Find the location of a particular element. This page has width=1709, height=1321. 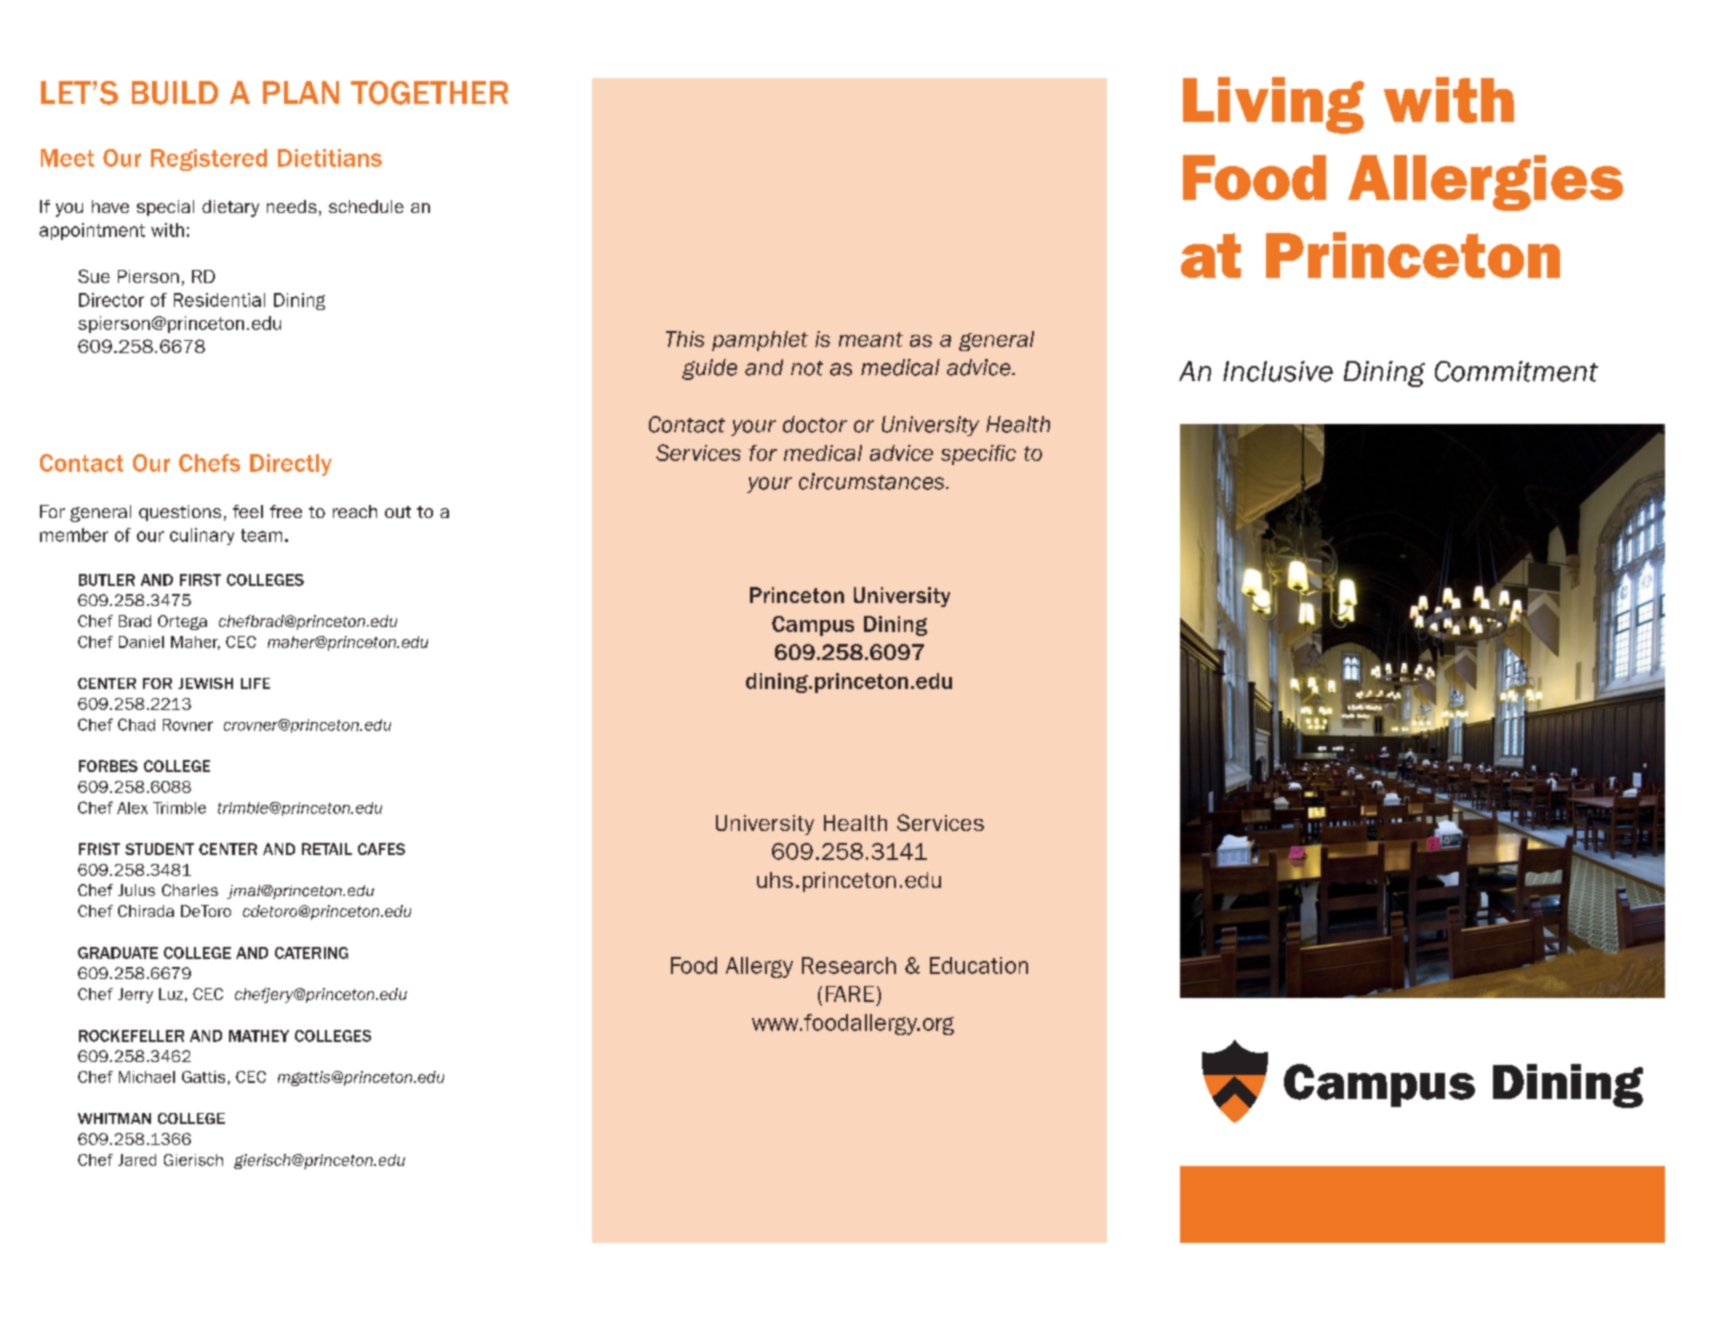

doctor is located at coordinates (815, 424).
